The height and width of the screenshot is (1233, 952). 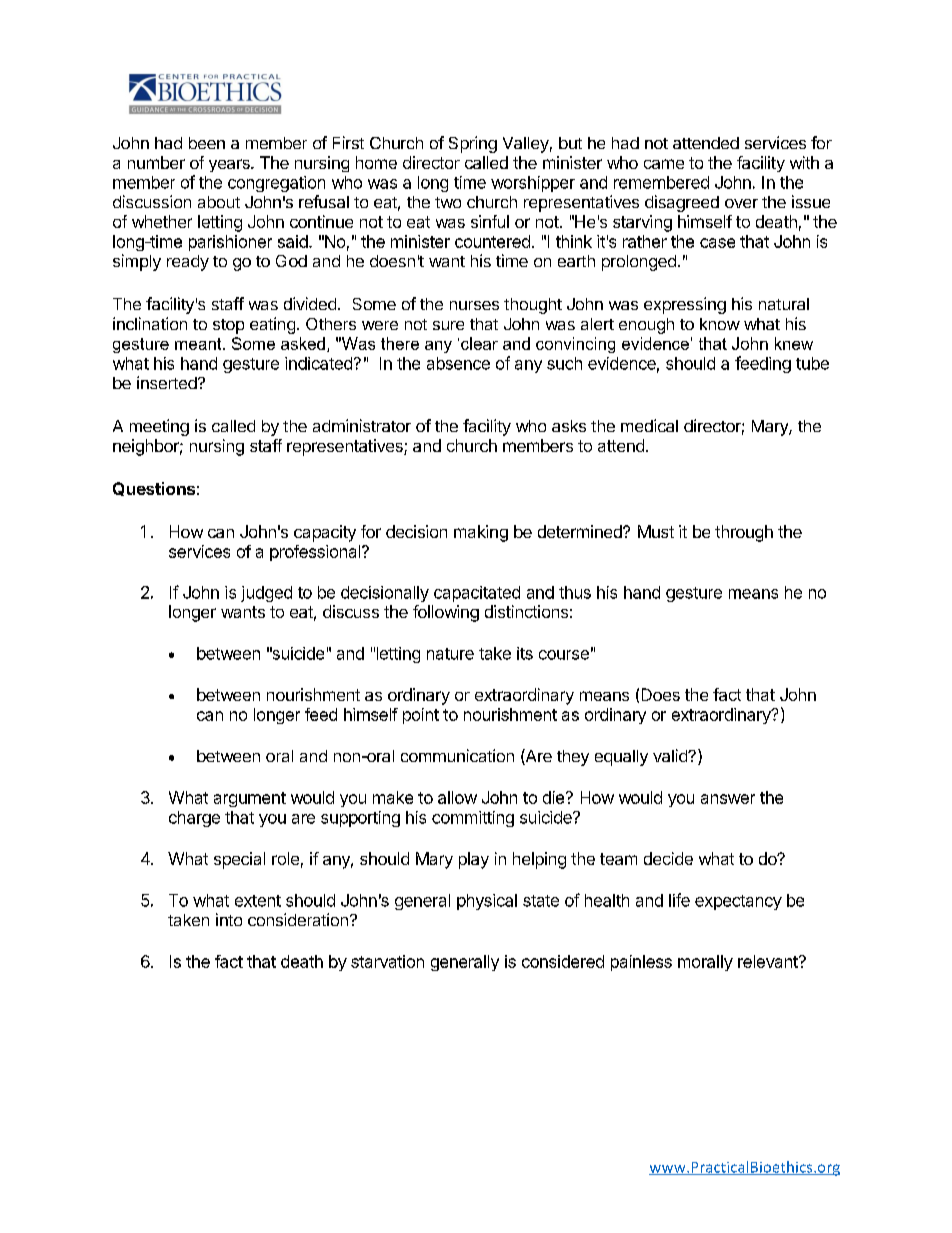 I want to click on stop, so click(x=228, y=326).
